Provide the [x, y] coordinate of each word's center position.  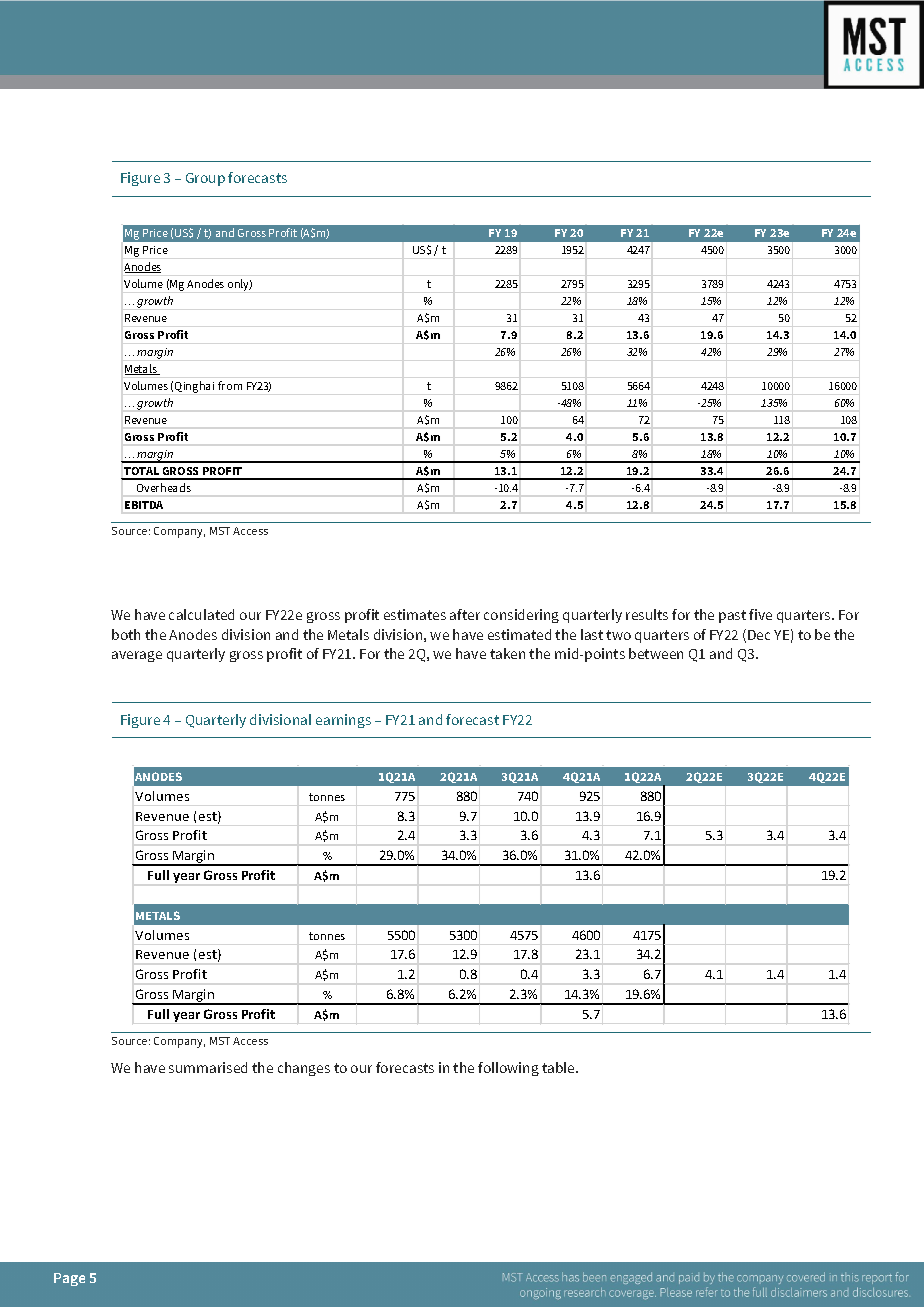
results [647, 614]
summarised [208, 1067]
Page [69, 1279]
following [508, 1069]
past [732, 616]
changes [304, 1069]
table [559, 1067]
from [230, 385]
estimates [415, 614]
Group [205, 179]
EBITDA [144, 505]
